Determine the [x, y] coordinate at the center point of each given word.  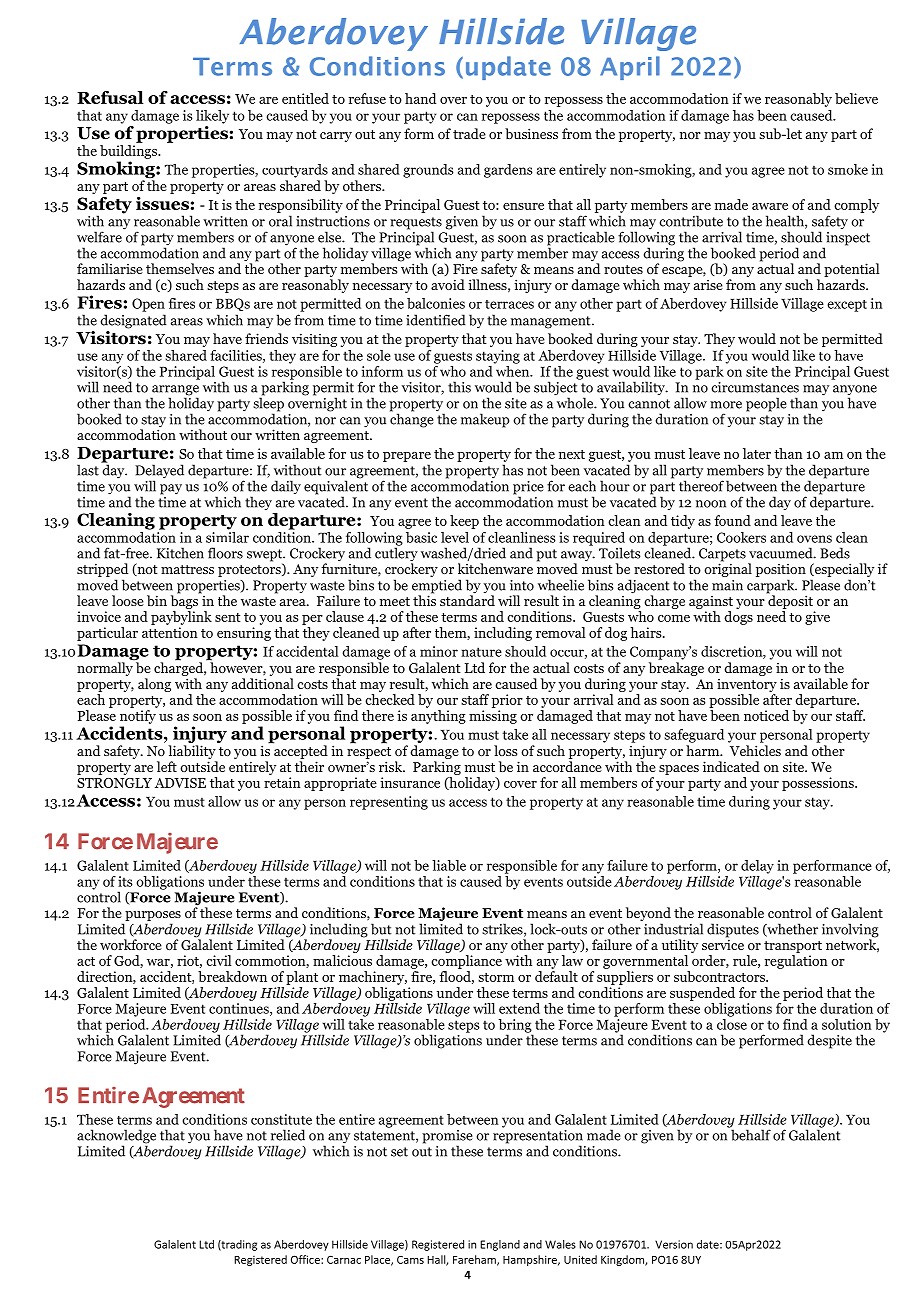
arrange [175, 391]
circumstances [755, 387]
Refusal [110, 97]
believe [856, 98]
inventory [747, 685]
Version [674, 1244]
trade [469, 133]
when [513, 370]
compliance [466, 962]
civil [218, 960]
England [500, 1245]
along [154, 685]
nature [481, 652]
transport [793, 948]
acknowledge [116, 1137]
